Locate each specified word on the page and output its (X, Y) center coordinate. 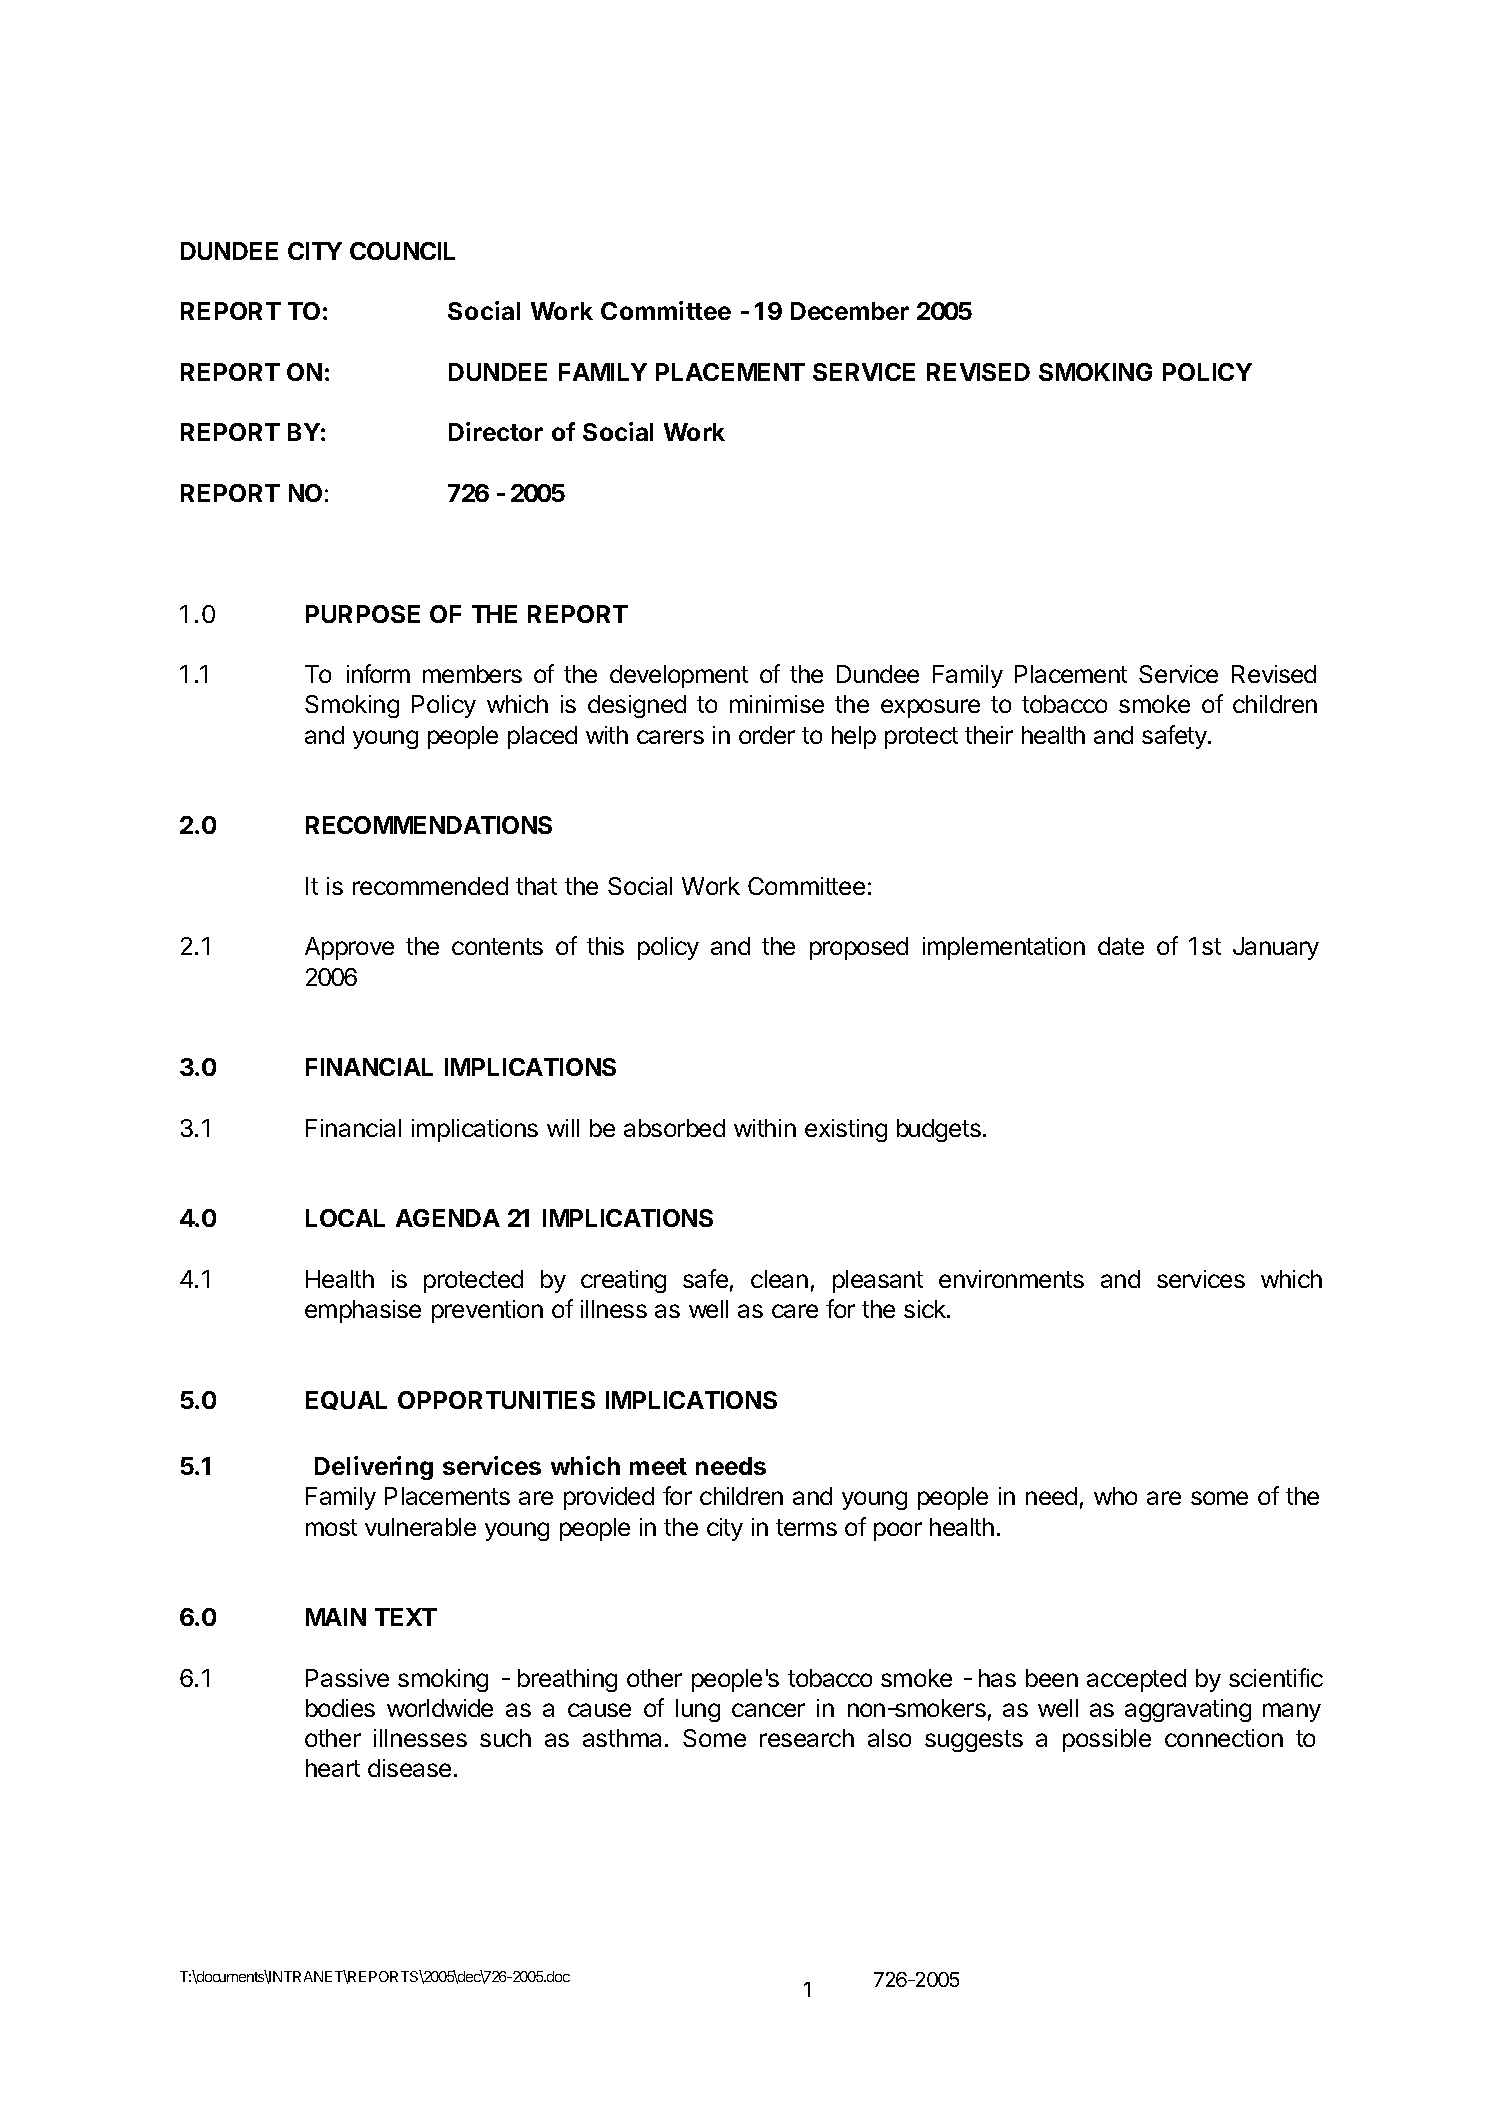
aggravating (1188, 1710)
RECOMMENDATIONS (429, 825)
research (807, 1738)
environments (1011, 1279)
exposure (930, 708)
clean (779, 1279)
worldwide (440, 1708)
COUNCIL (402, 251)
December (850, 311)
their (989, 735)
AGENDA (448, 1218)
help (854, 737)
